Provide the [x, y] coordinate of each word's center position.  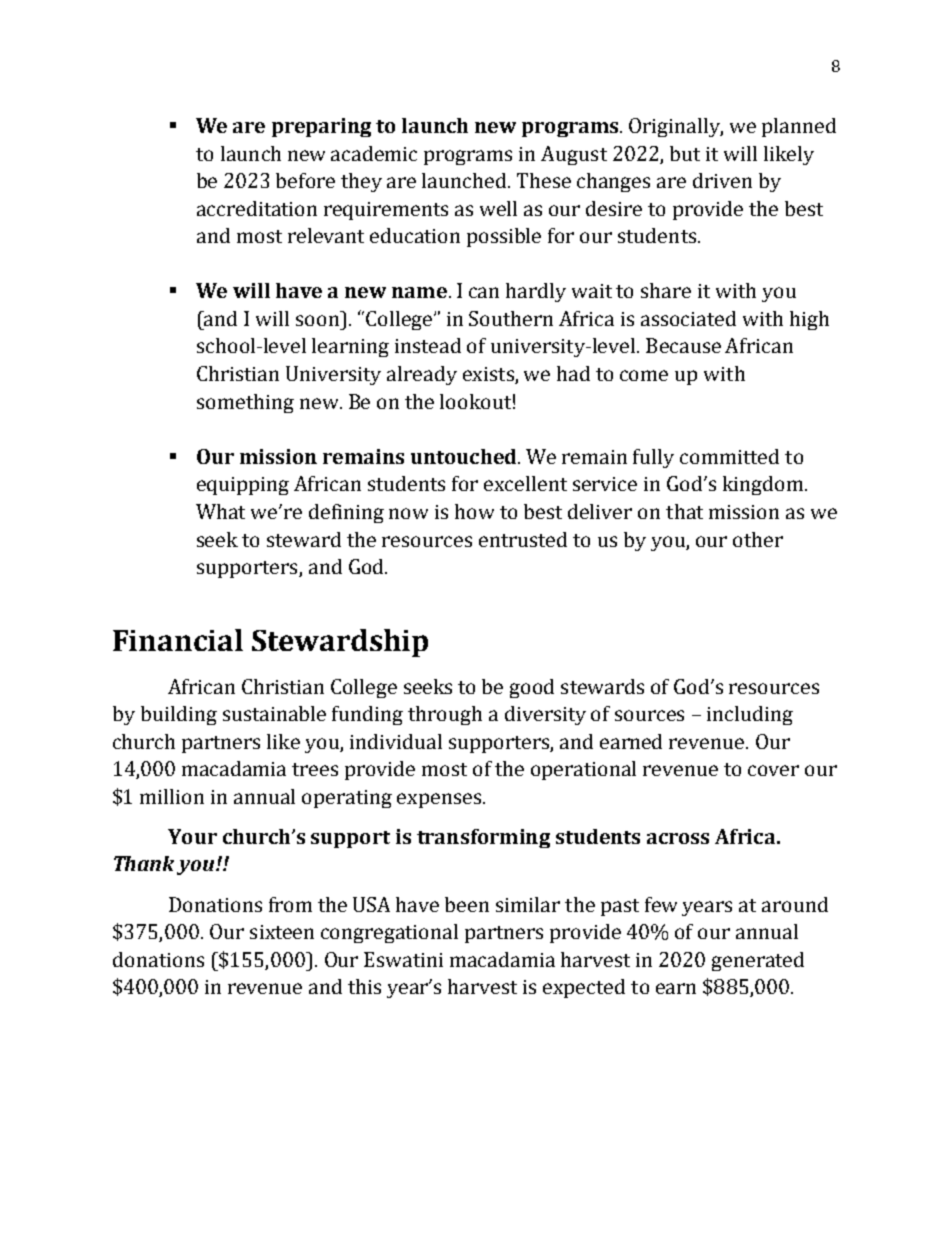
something [245, 403]
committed [729, 456]
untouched [465, 456]
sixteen [282, 932]
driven [722, 180]
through [445, 715]
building [179, 715]
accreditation [257, 208]
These [544, 180]
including [750, 715]
